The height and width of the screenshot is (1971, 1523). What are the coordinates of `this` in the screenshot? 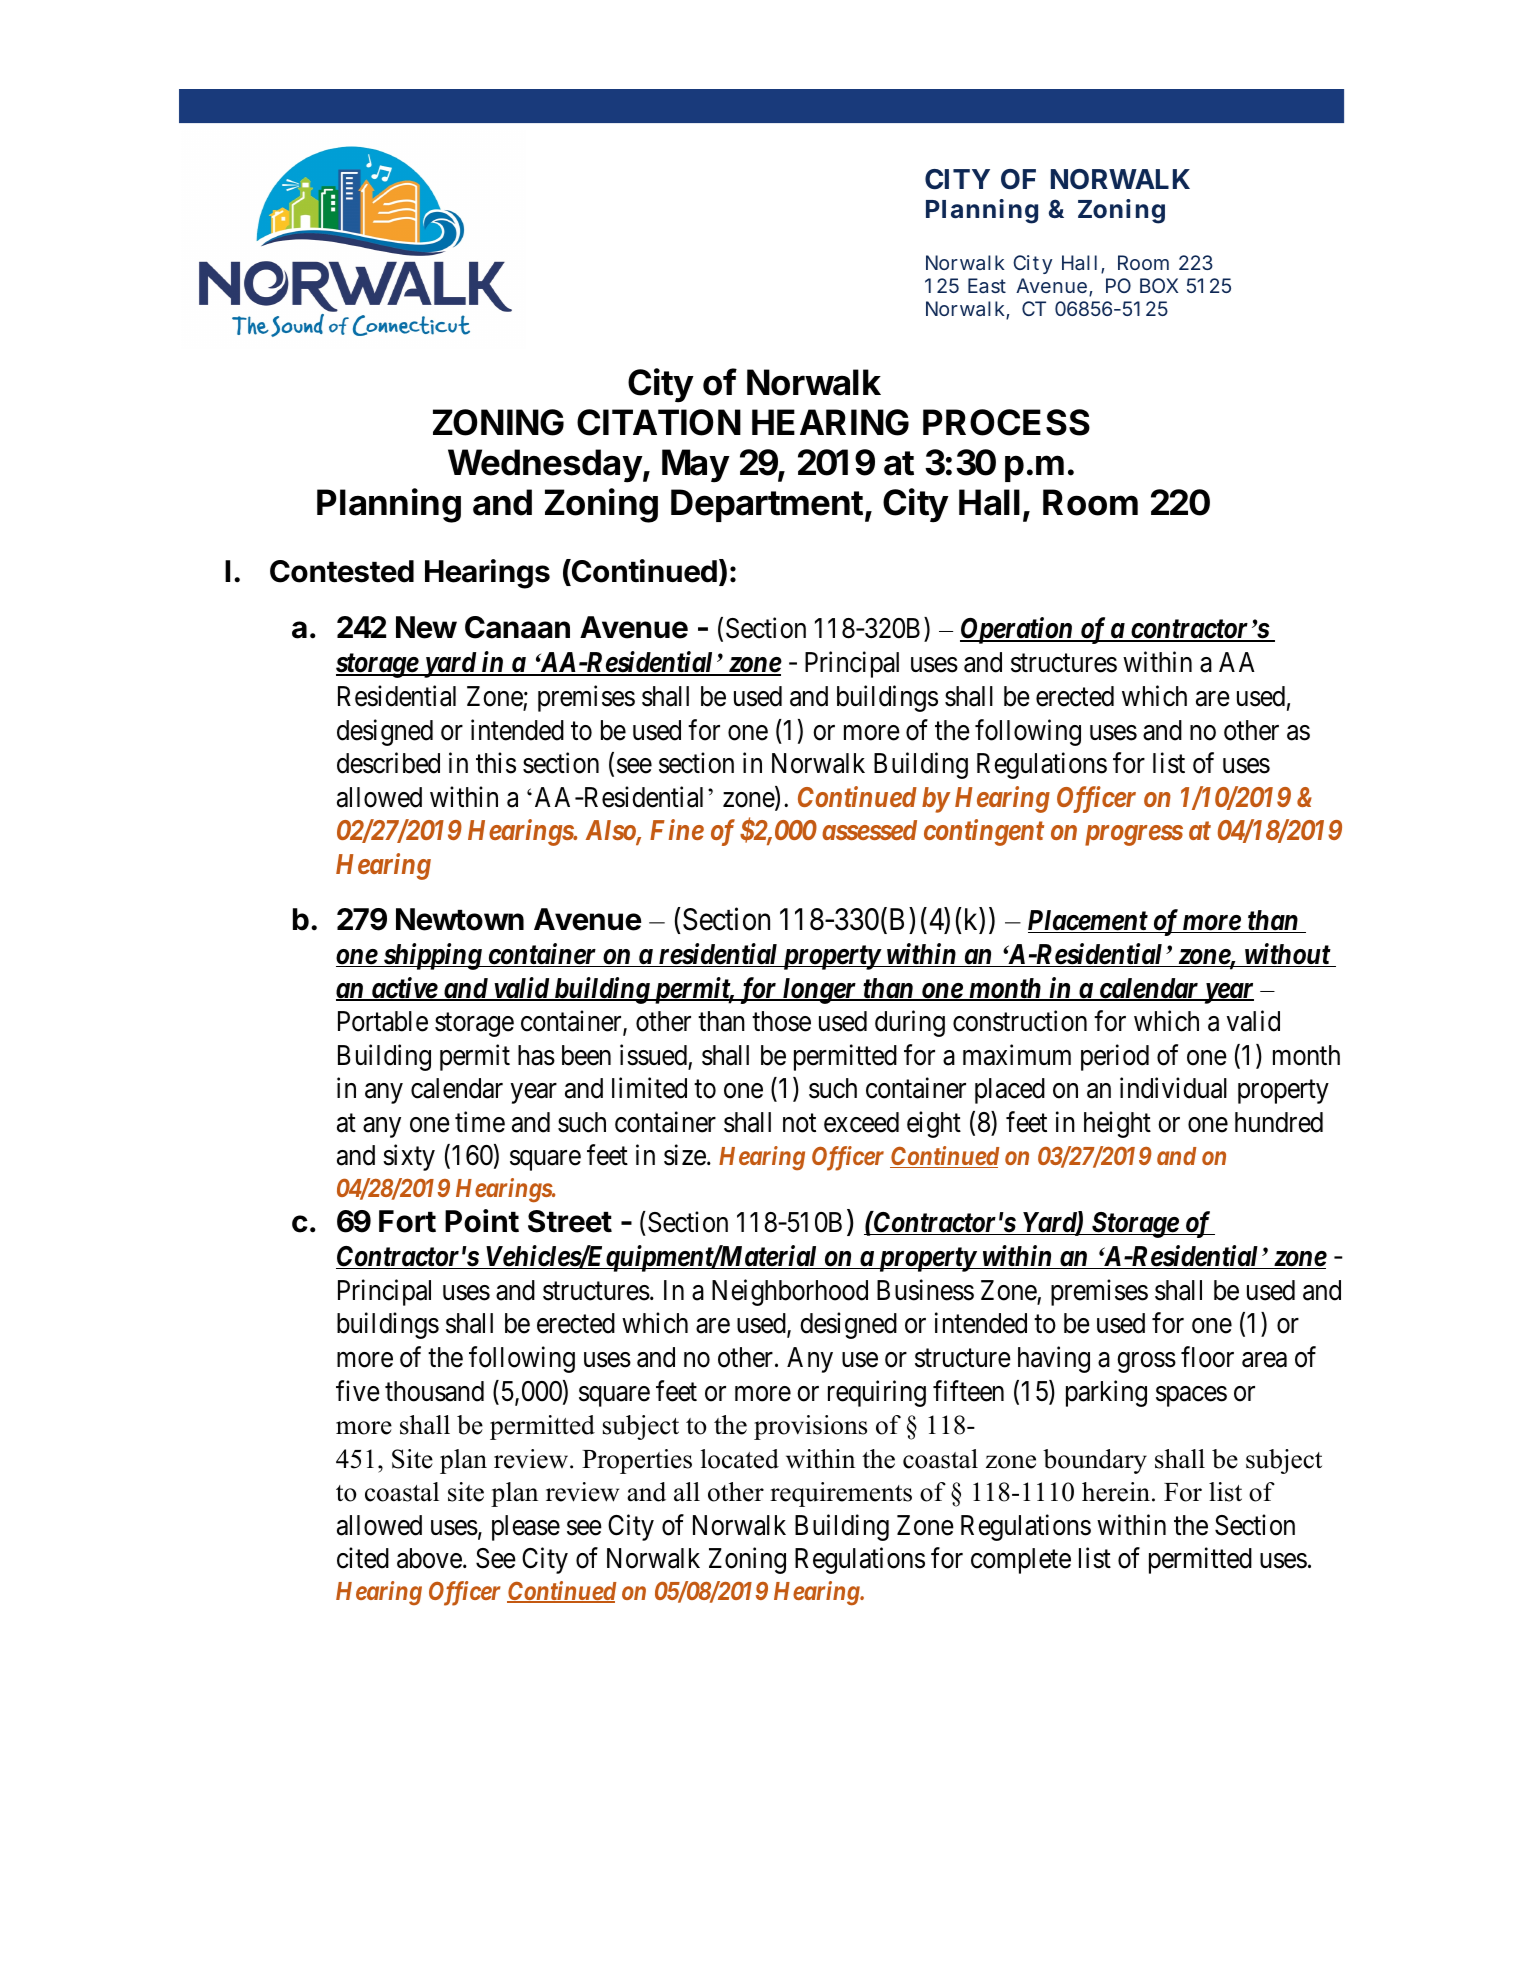 It's located at (496, 763).
